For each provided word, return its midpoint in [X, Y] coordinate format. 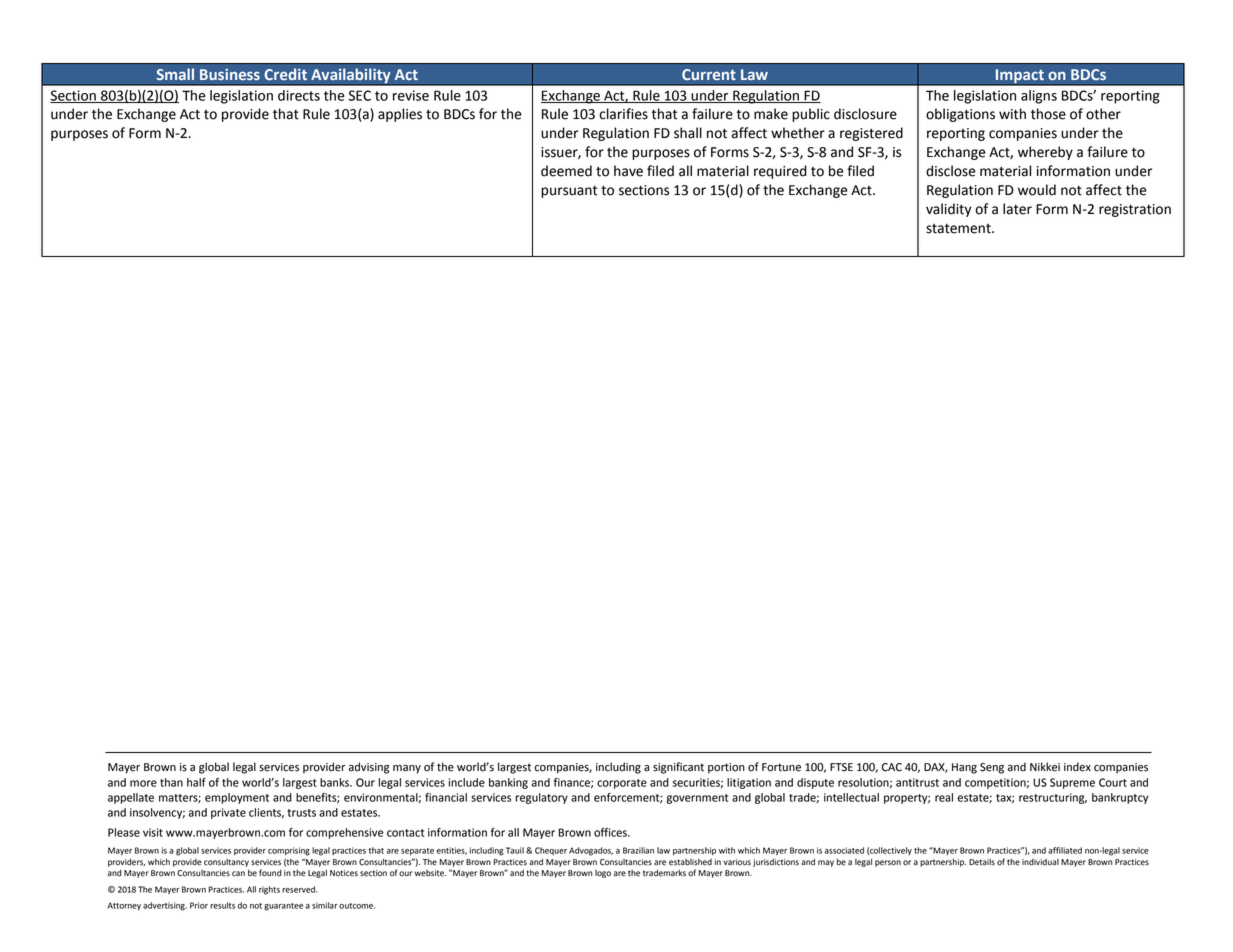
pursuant [569, 191]
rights [269, 890]
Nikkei [1045, 767]
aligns [1039, 97]
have [628, 171]
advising [369, 768]
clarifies [623, 114]
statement [959, 228]
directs [299, 95]
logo [603, 874]
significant [678, 768]
